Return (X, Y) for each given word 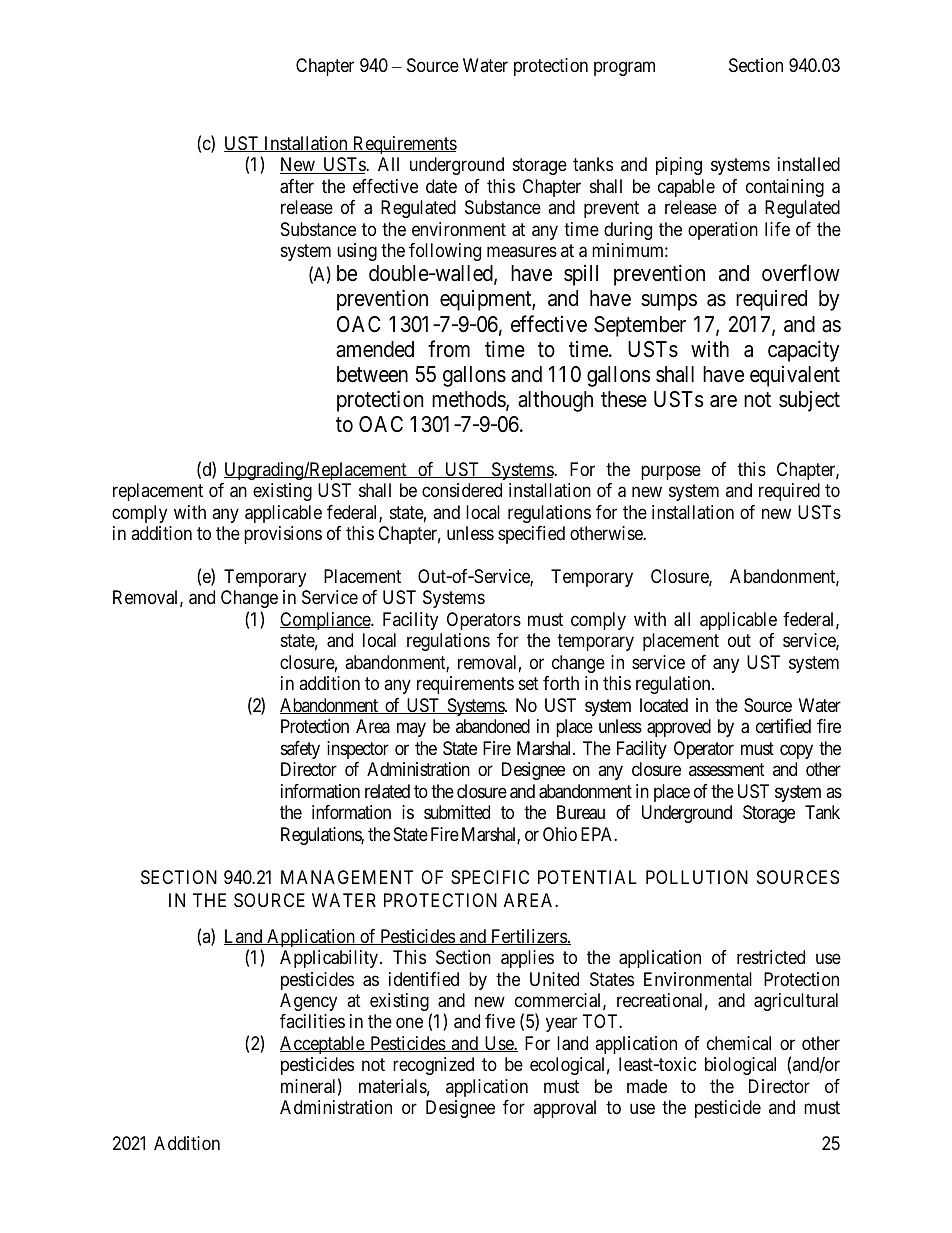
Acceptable (323, 1045)
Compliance (326, 621)
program (624, 69)
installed (809, 164)
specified (531, 535)
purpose (671, 472)
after (297, 186)
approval (564, 1109)
